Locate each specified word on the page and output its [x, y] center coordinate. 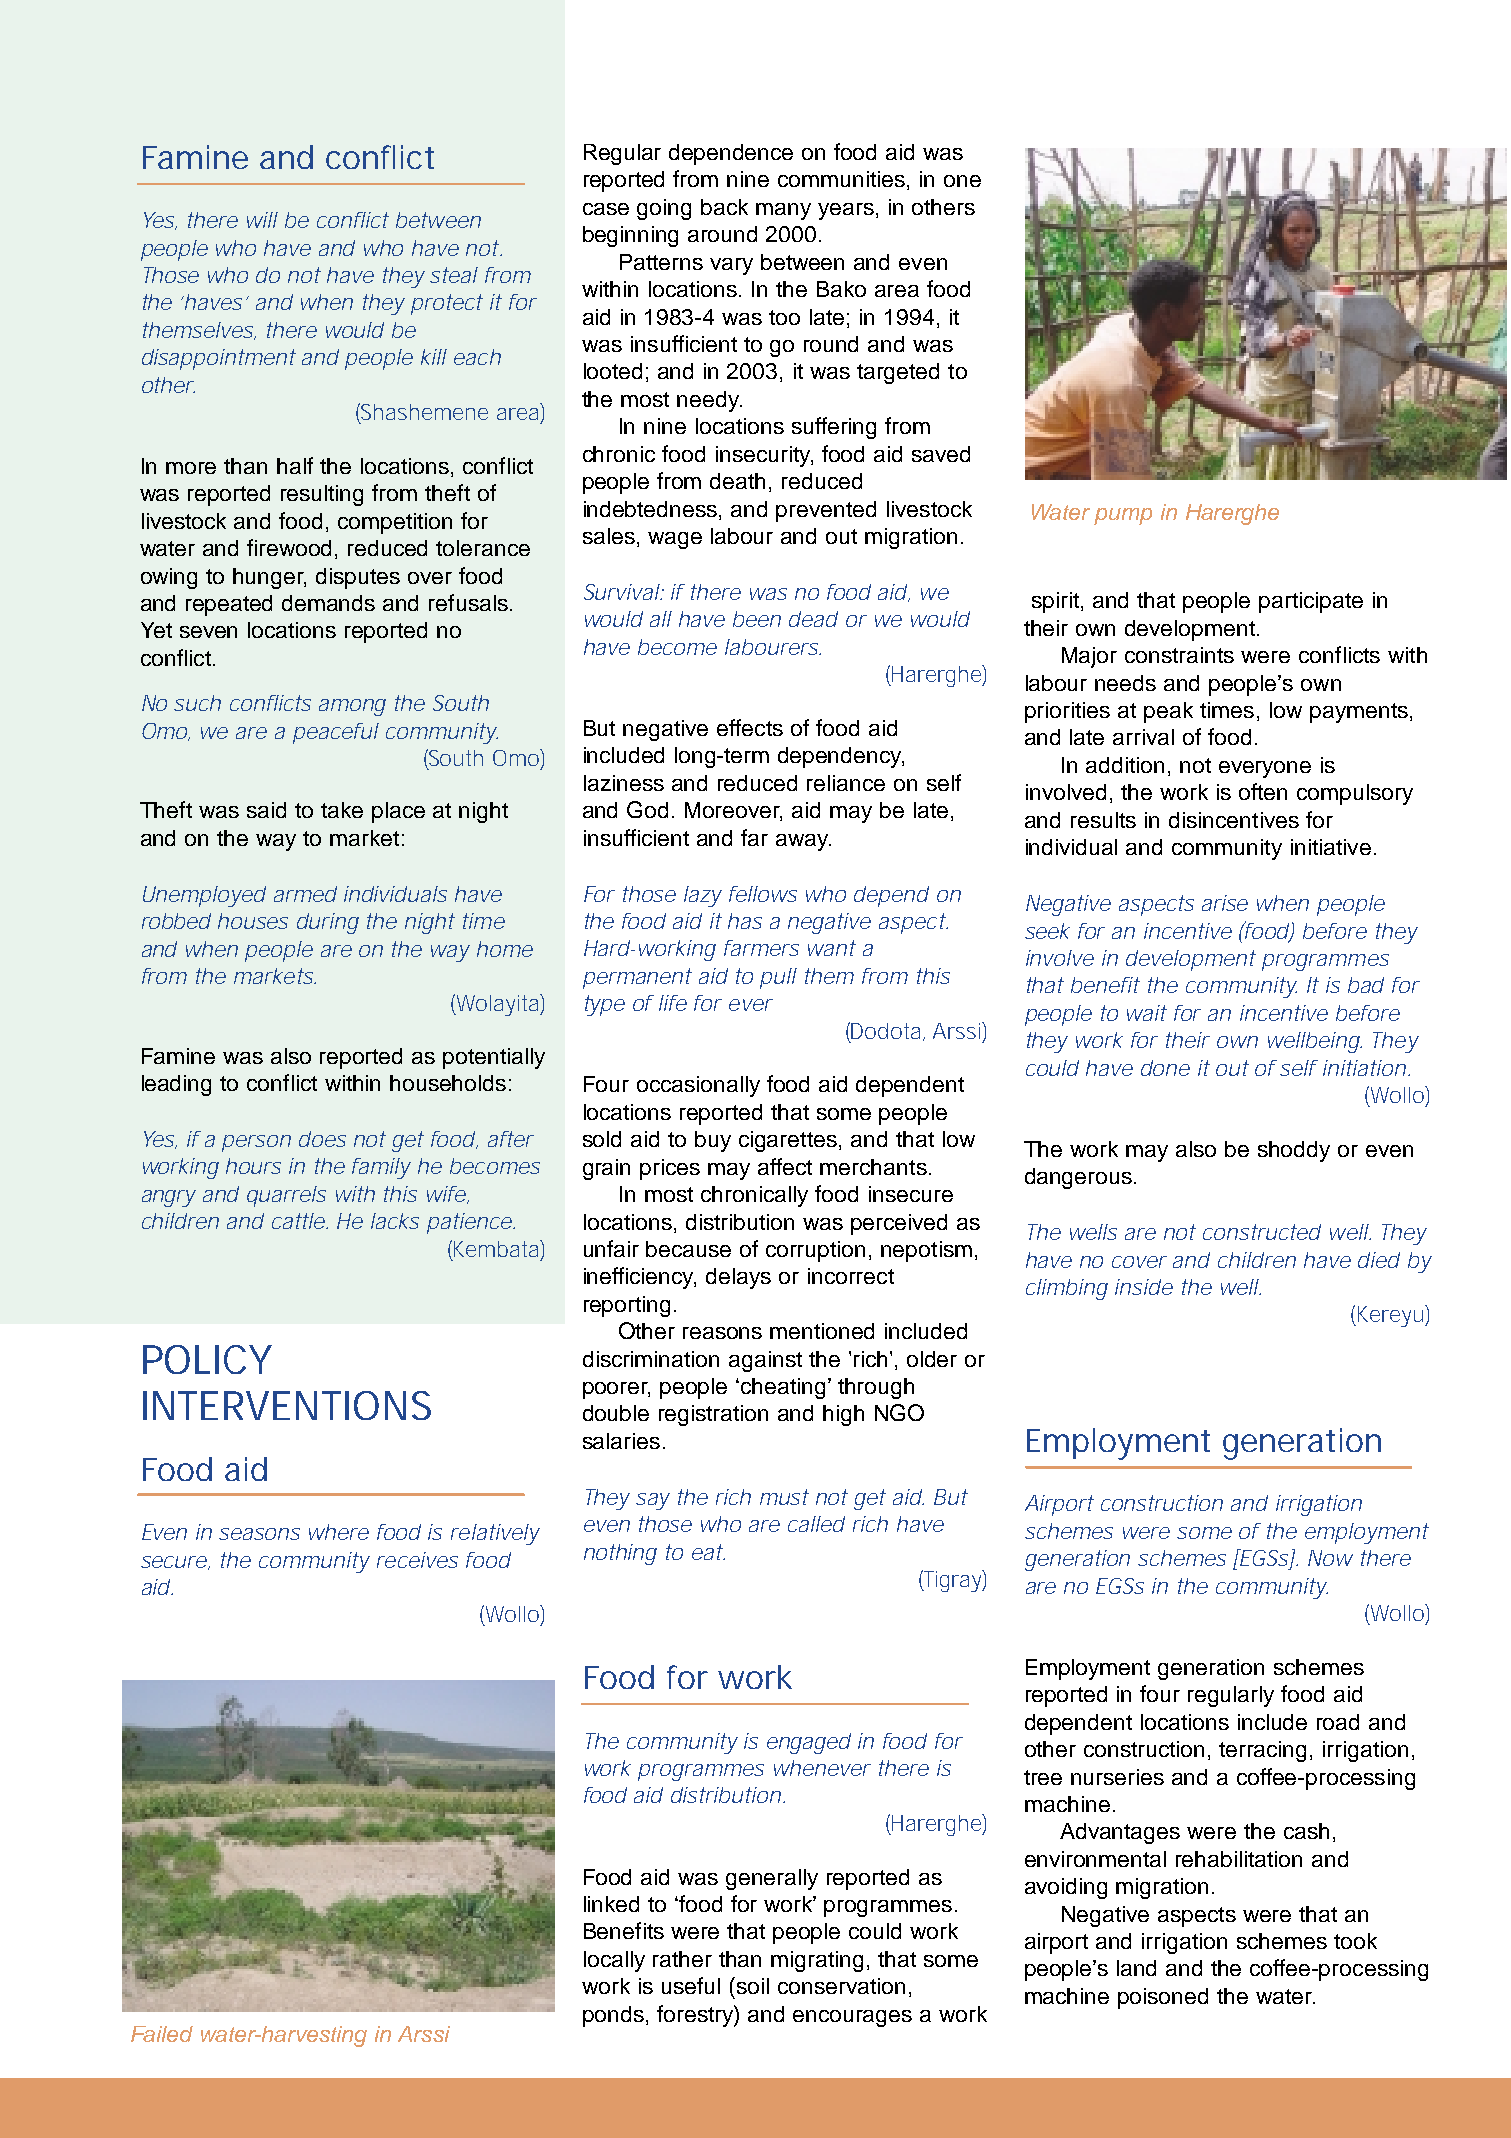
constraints [1179, 655]
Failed [162, 2034]
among [352, 707]
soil [753, 1986]
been [757, 619]
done [1165, 1068]
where [339, 1532]
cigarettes [788, 1141]
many [783, 211]
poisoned [1163, 1998]
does [322, 1139]
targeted [898, 373]
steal [454, 275]
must [784, 1497]
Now [1330, 1558]
